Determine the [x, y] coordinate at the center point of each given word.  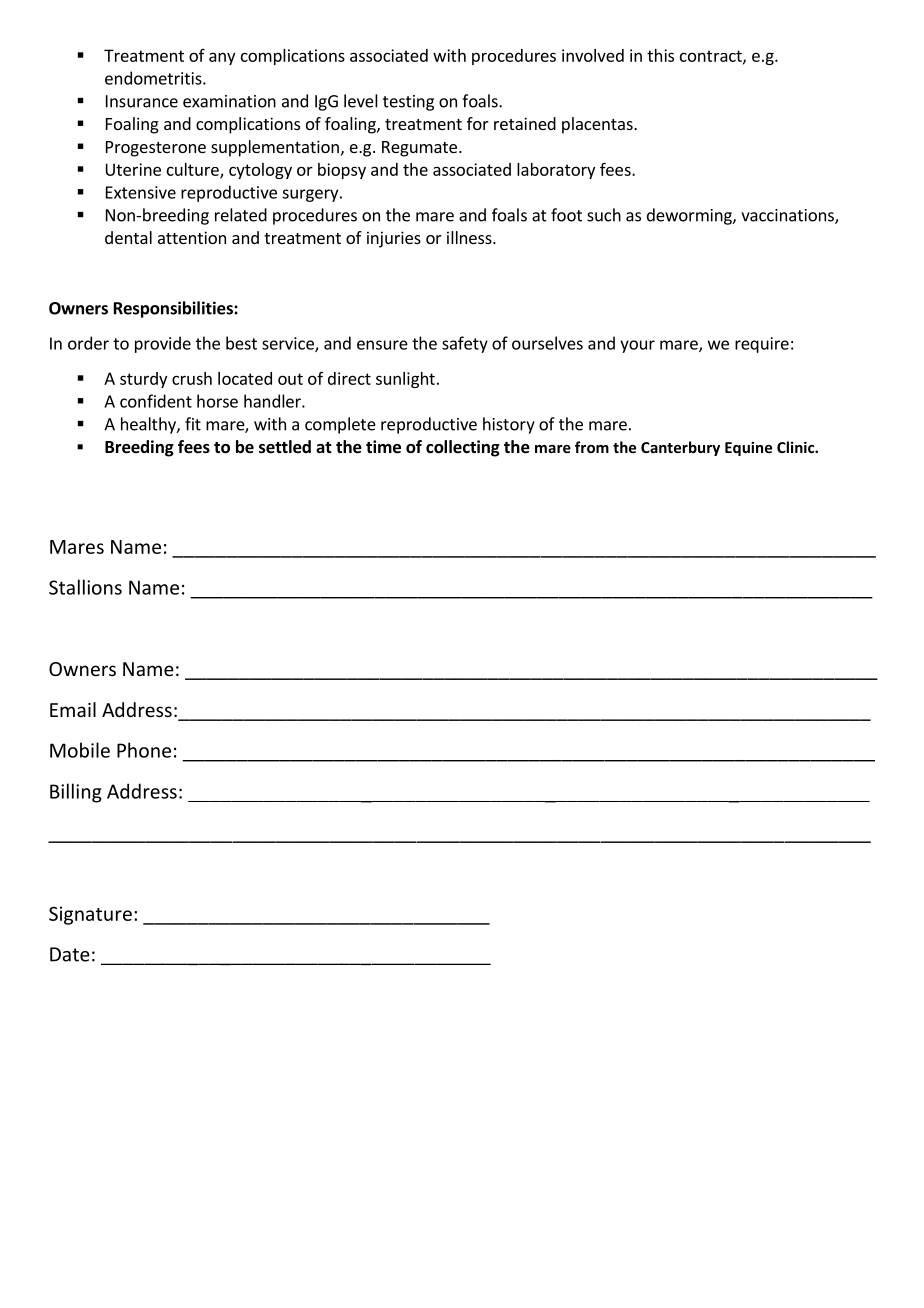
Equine [748, 448]
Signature [90, 915]
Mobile [80, 750]
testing [408, 103]
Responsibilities [174, 309]
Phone [144, 750]
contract [712, 57]
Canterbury [680, 448]
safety [465, 344]
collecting [463, 448]
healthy [149, 425]
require [762, 345]
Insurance [142, 101]
